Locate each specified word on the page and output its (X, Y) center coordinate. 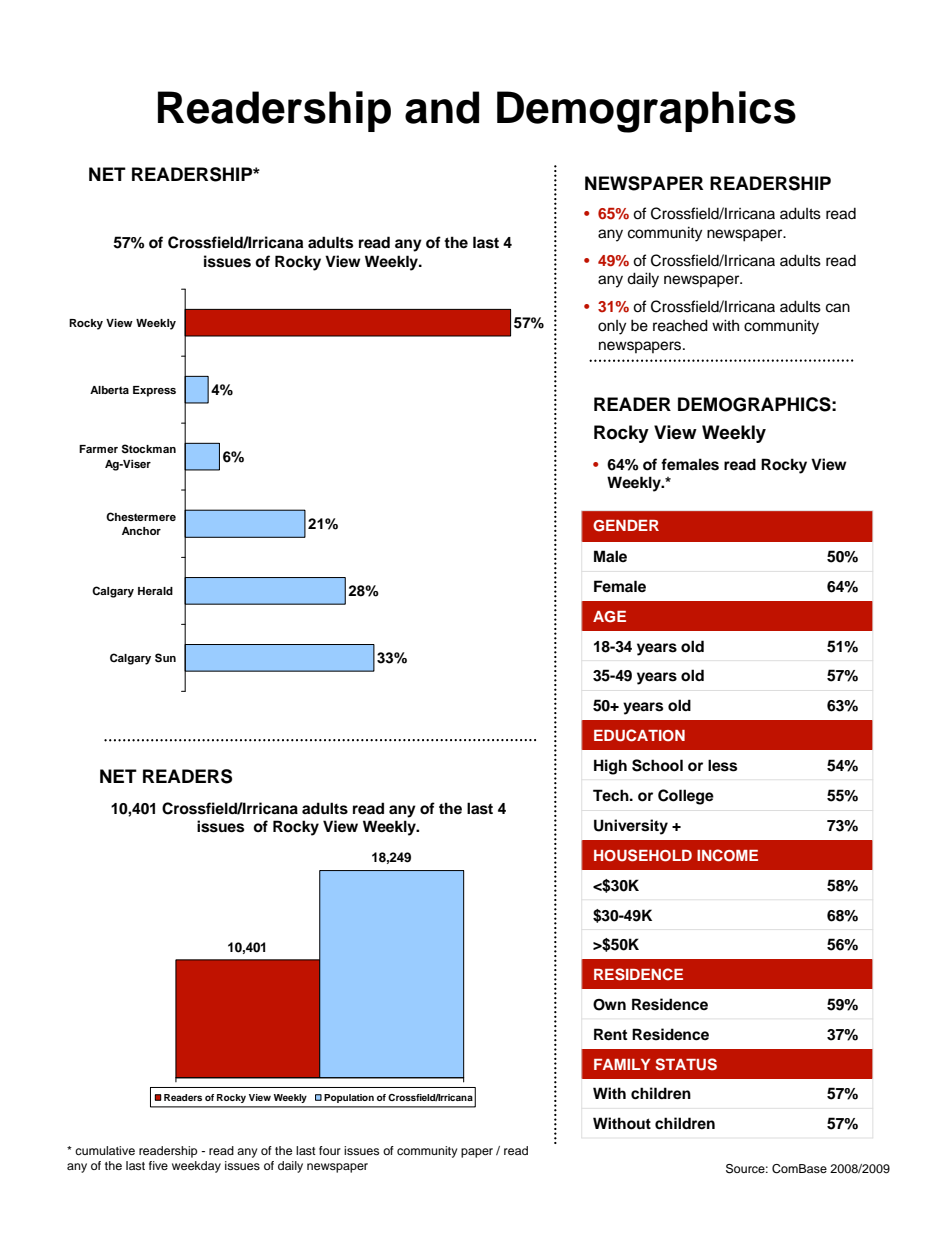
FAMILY (622, 1064)
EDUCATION (639, 735)
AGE (609, 617)
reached (680, 325)
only (612, 327)
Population (349, 1098)
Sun (165, 658)
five (158, 1165)
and (442, 107)
